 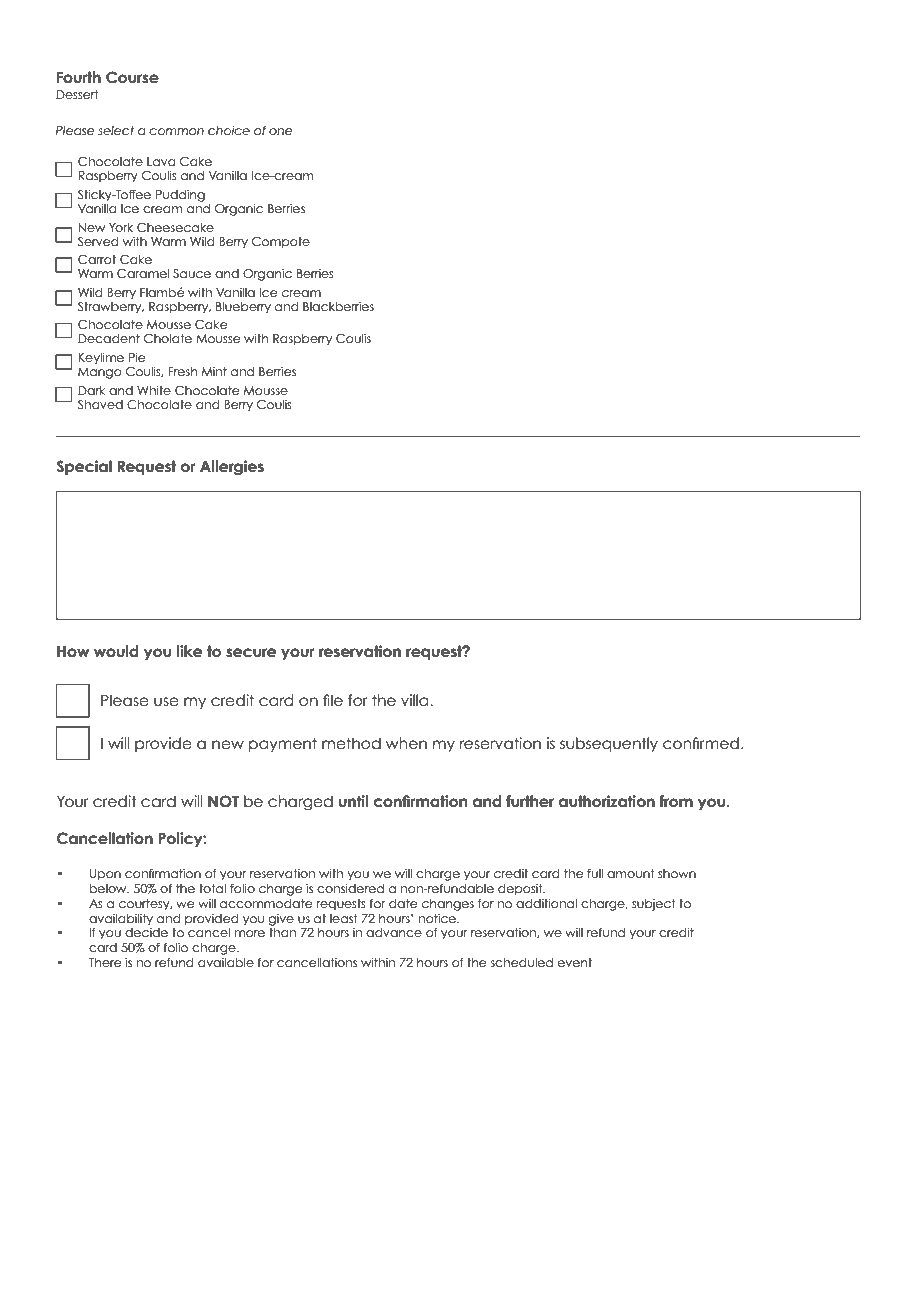 What do you see at coordinates (146, 932) in the screenshot?
I see `decide` at bounding box center [146, 932].
